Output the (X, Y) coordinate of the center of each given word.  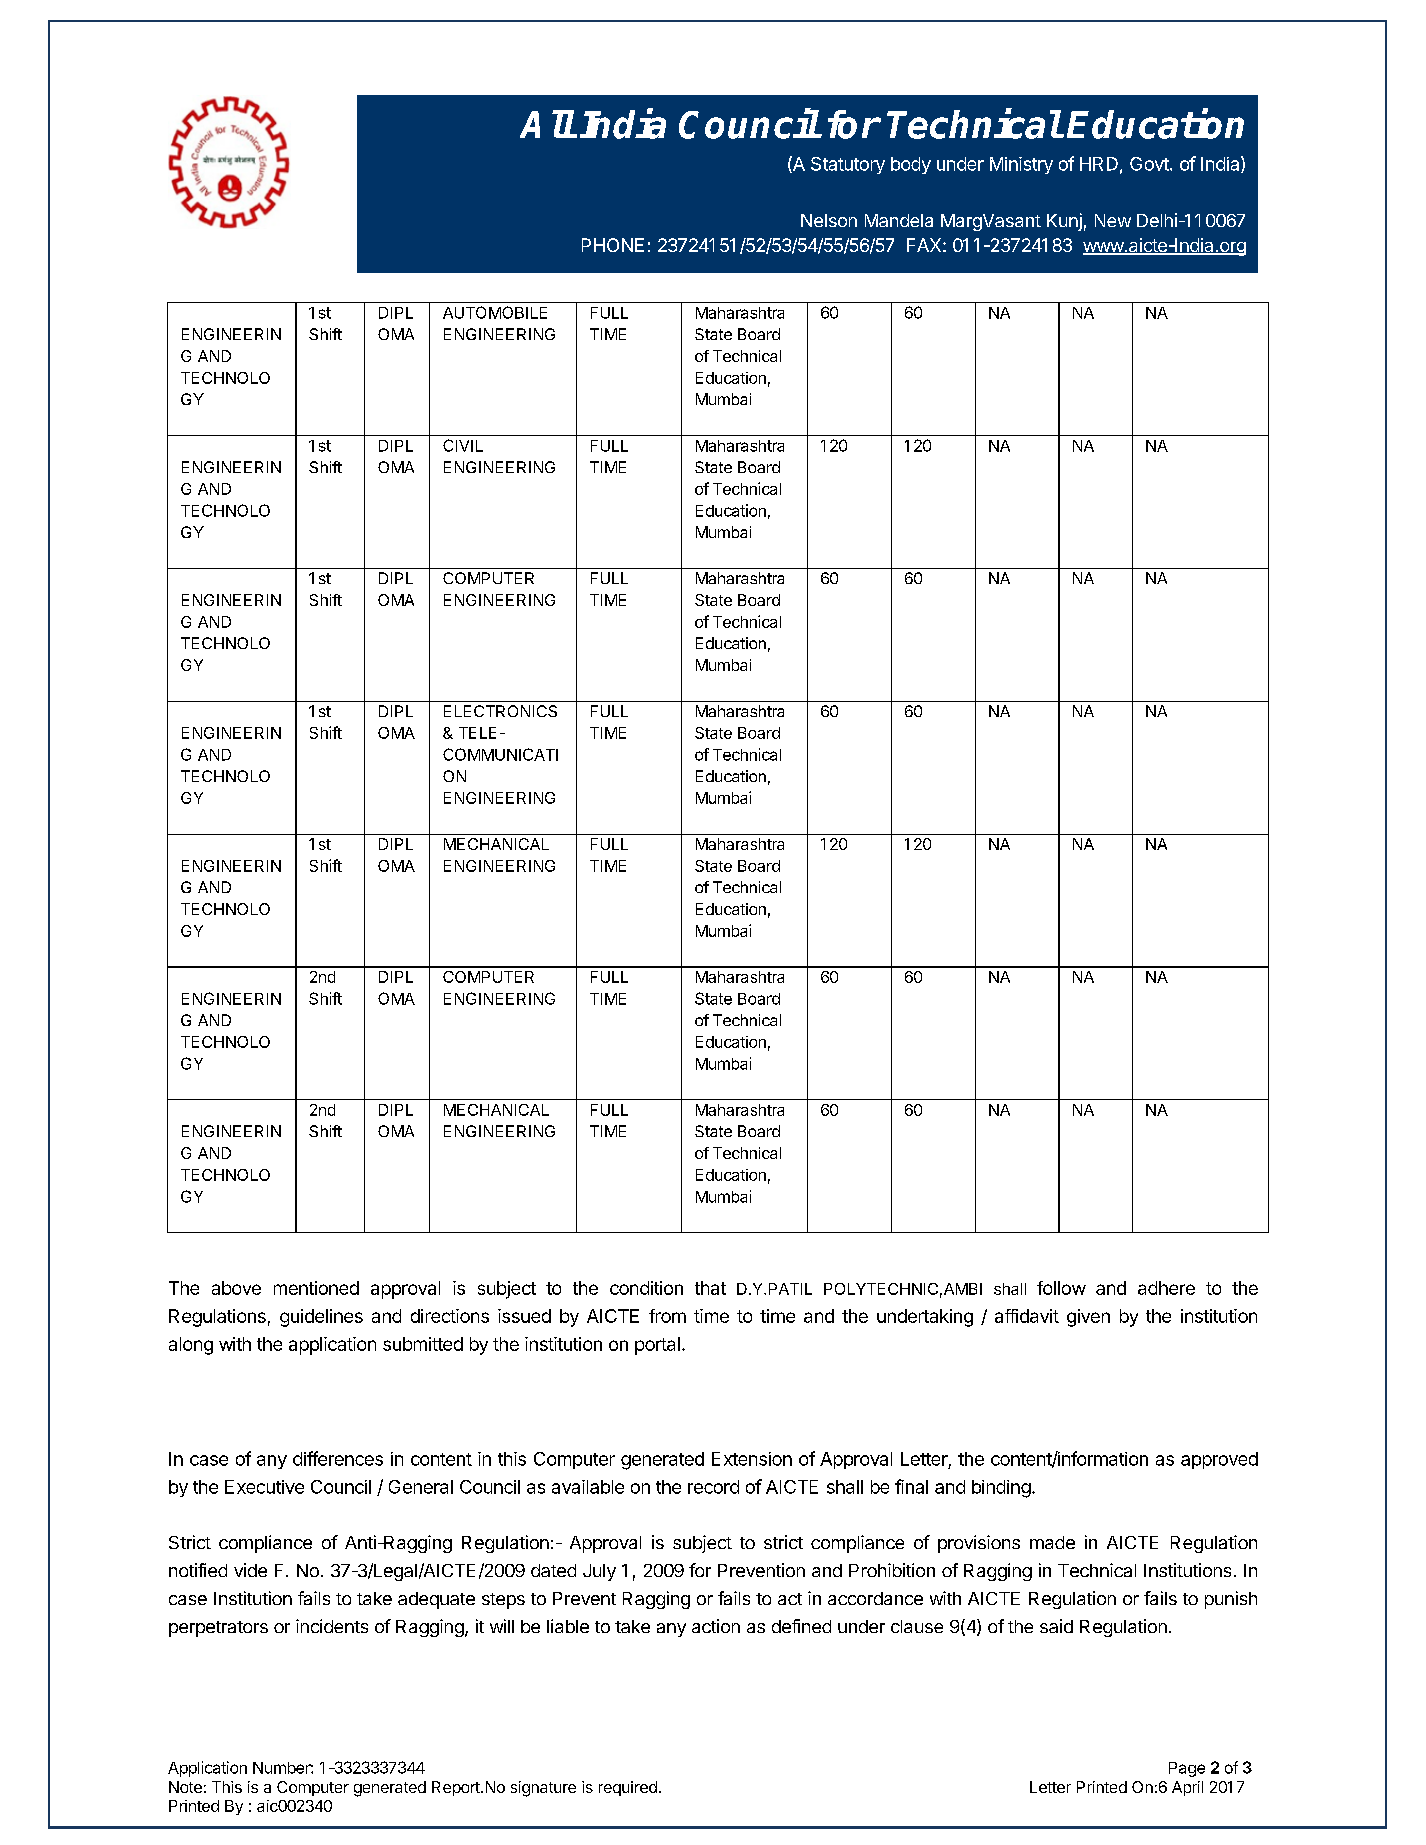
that (710, 1288)
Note (185, 1787)
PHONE (613, 245)
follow (1061, 1288)
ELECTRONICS (500, 711)
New (1113, 220)
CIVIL (463, 445)
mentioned (316, 1288)
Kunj (1064, 222)
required (628, 1788)
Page (1187, 1769)
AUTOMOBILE (495, 312)
